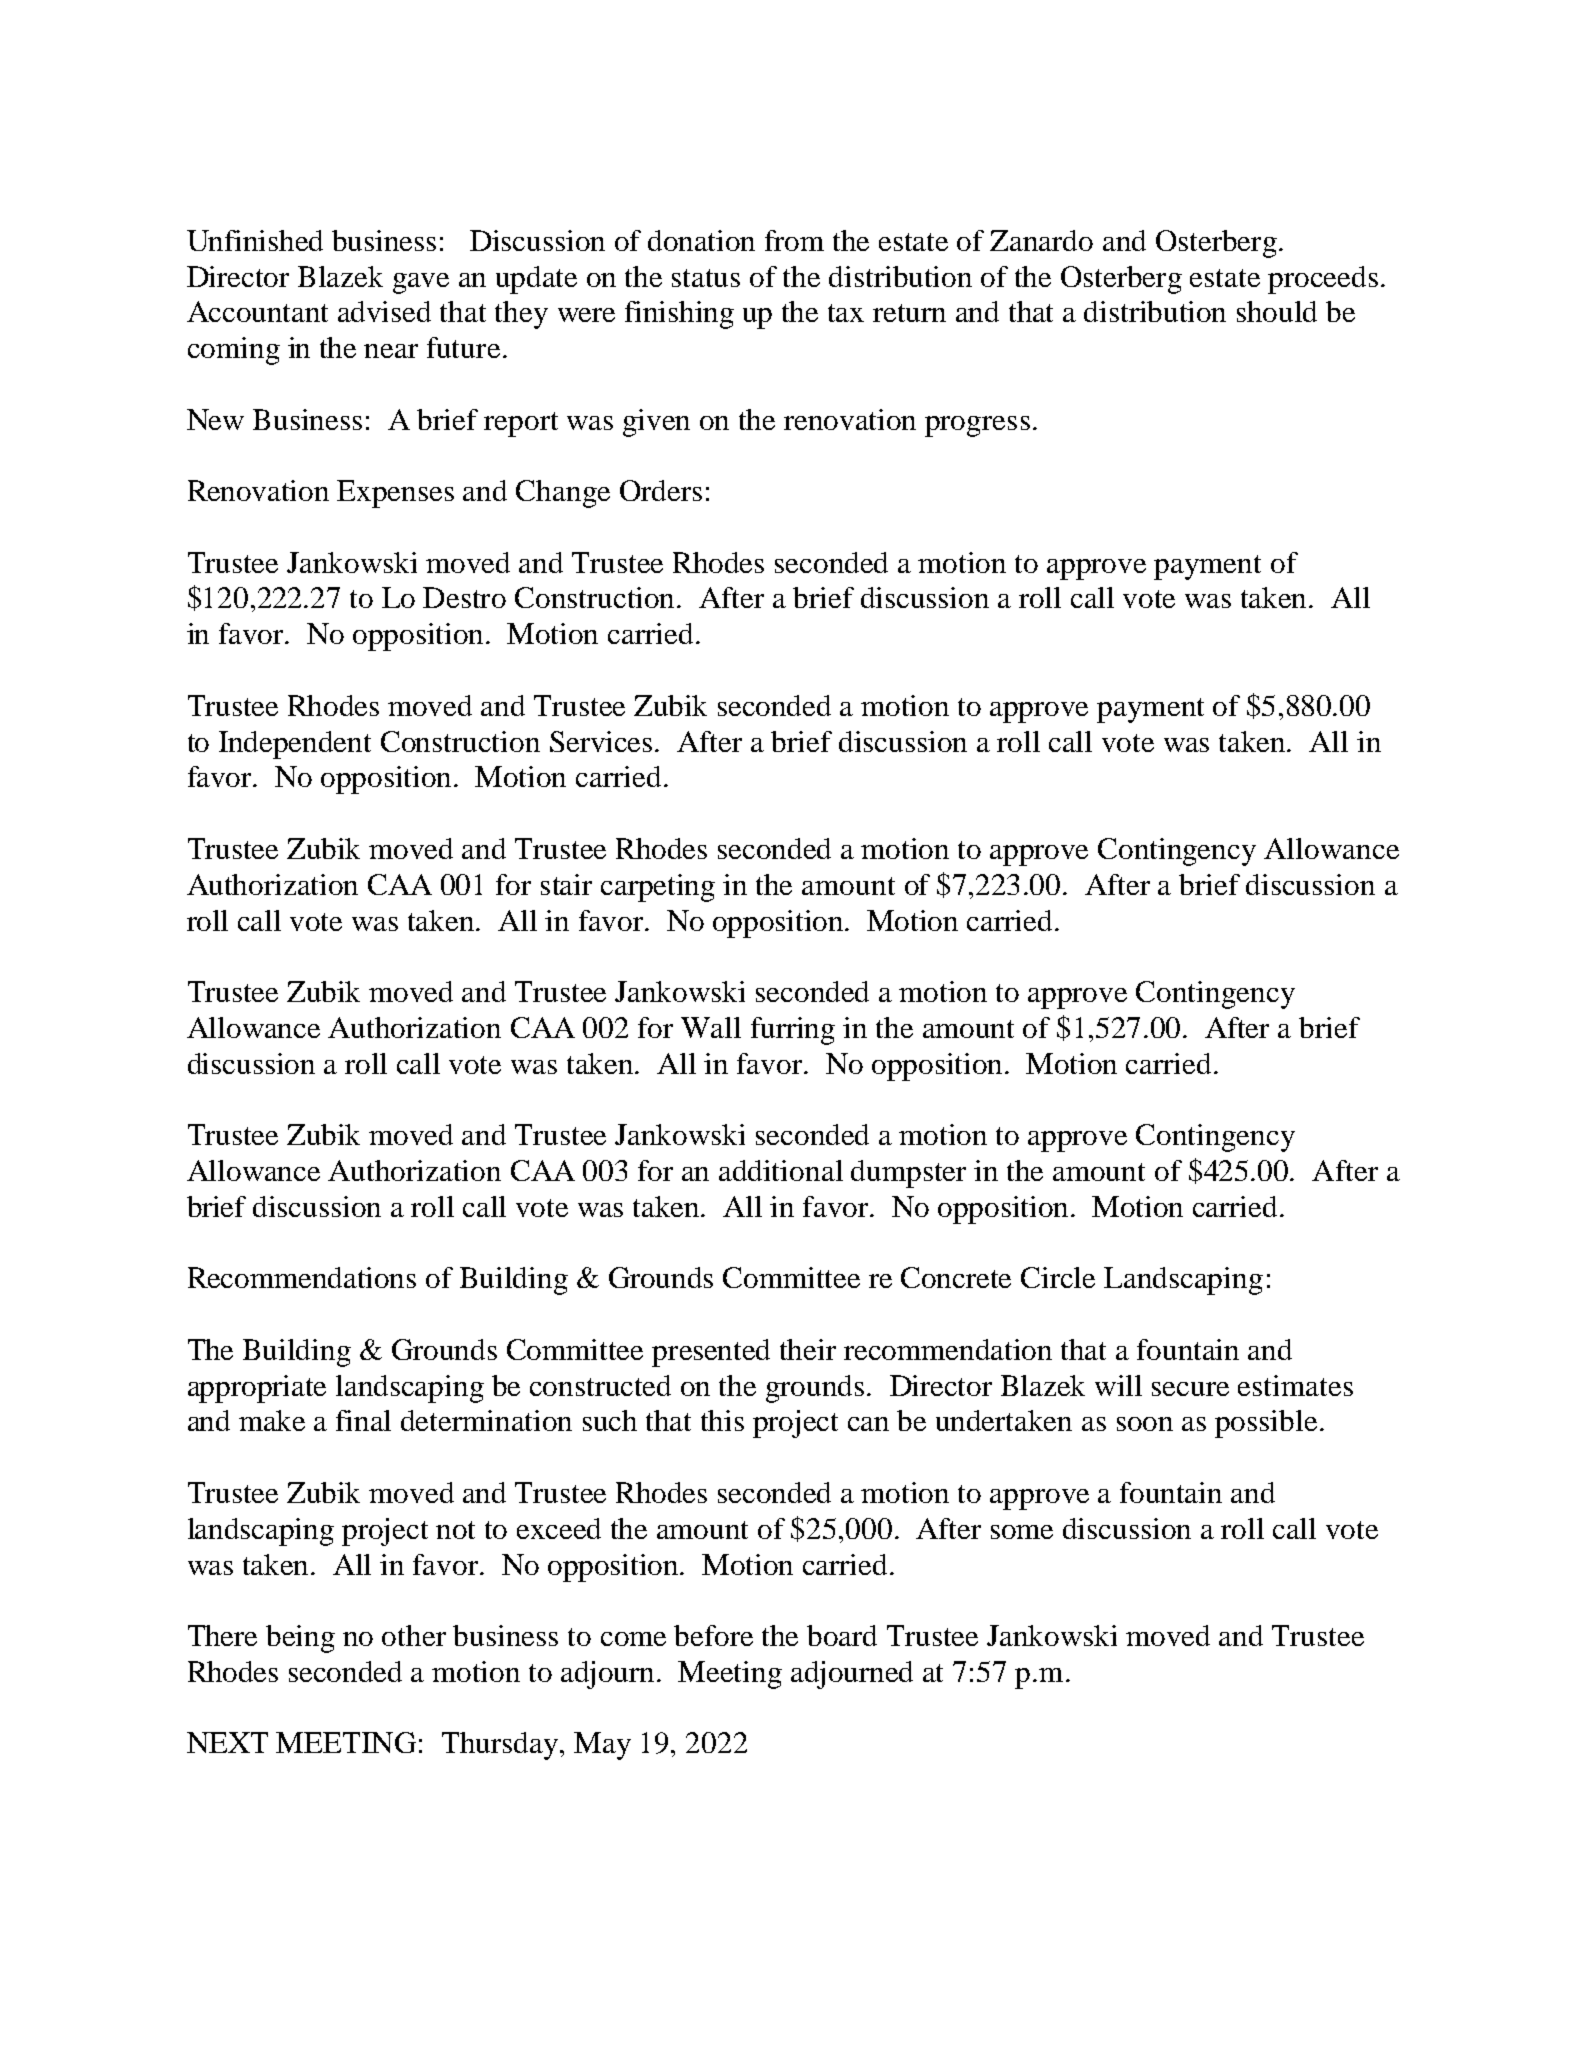 This screenshot has width=1587, height=2053. I want to click on progress, so click(977, 426).
